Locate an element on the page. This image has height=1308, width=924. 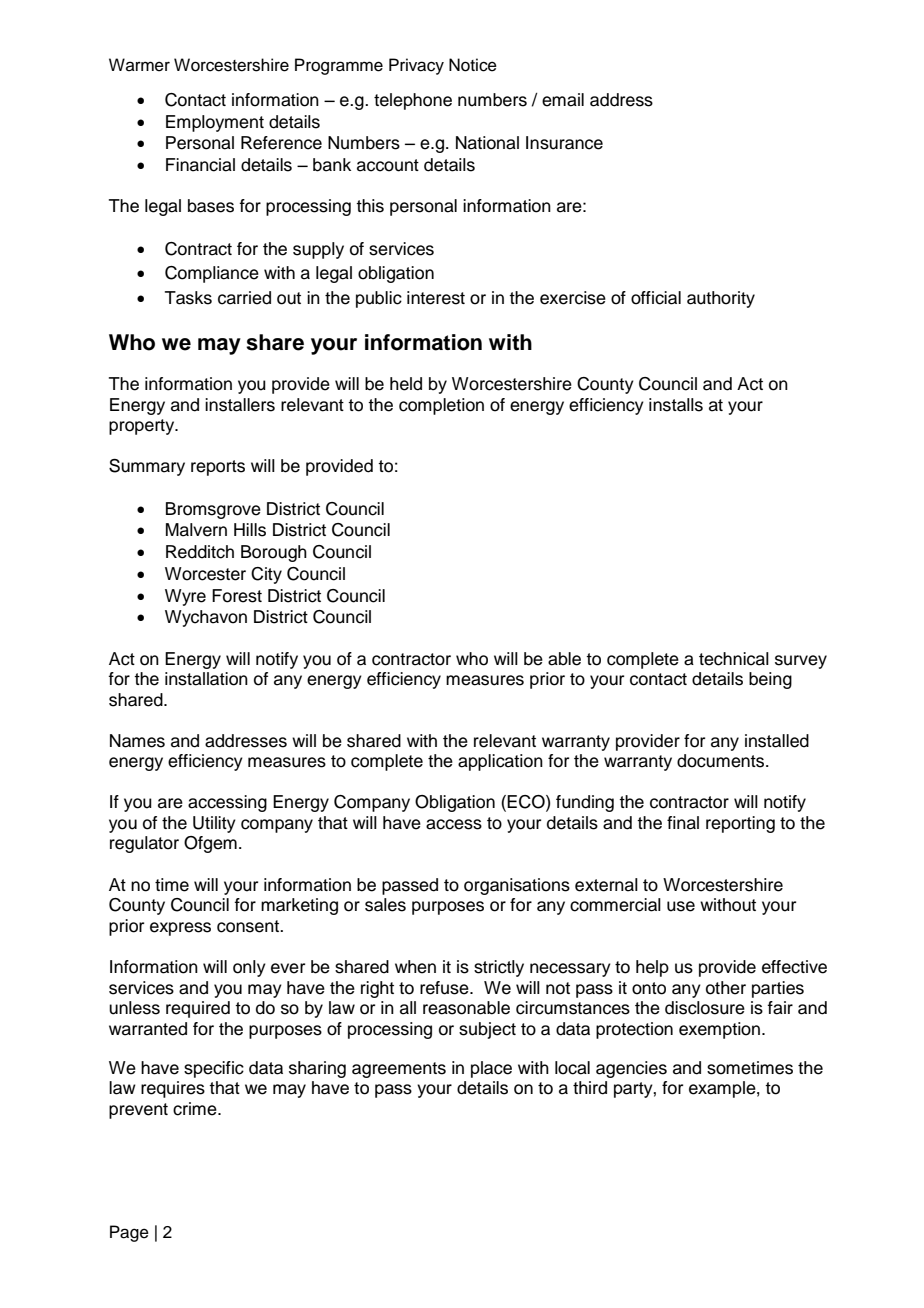
completion is located at coordinates (441, 406).
